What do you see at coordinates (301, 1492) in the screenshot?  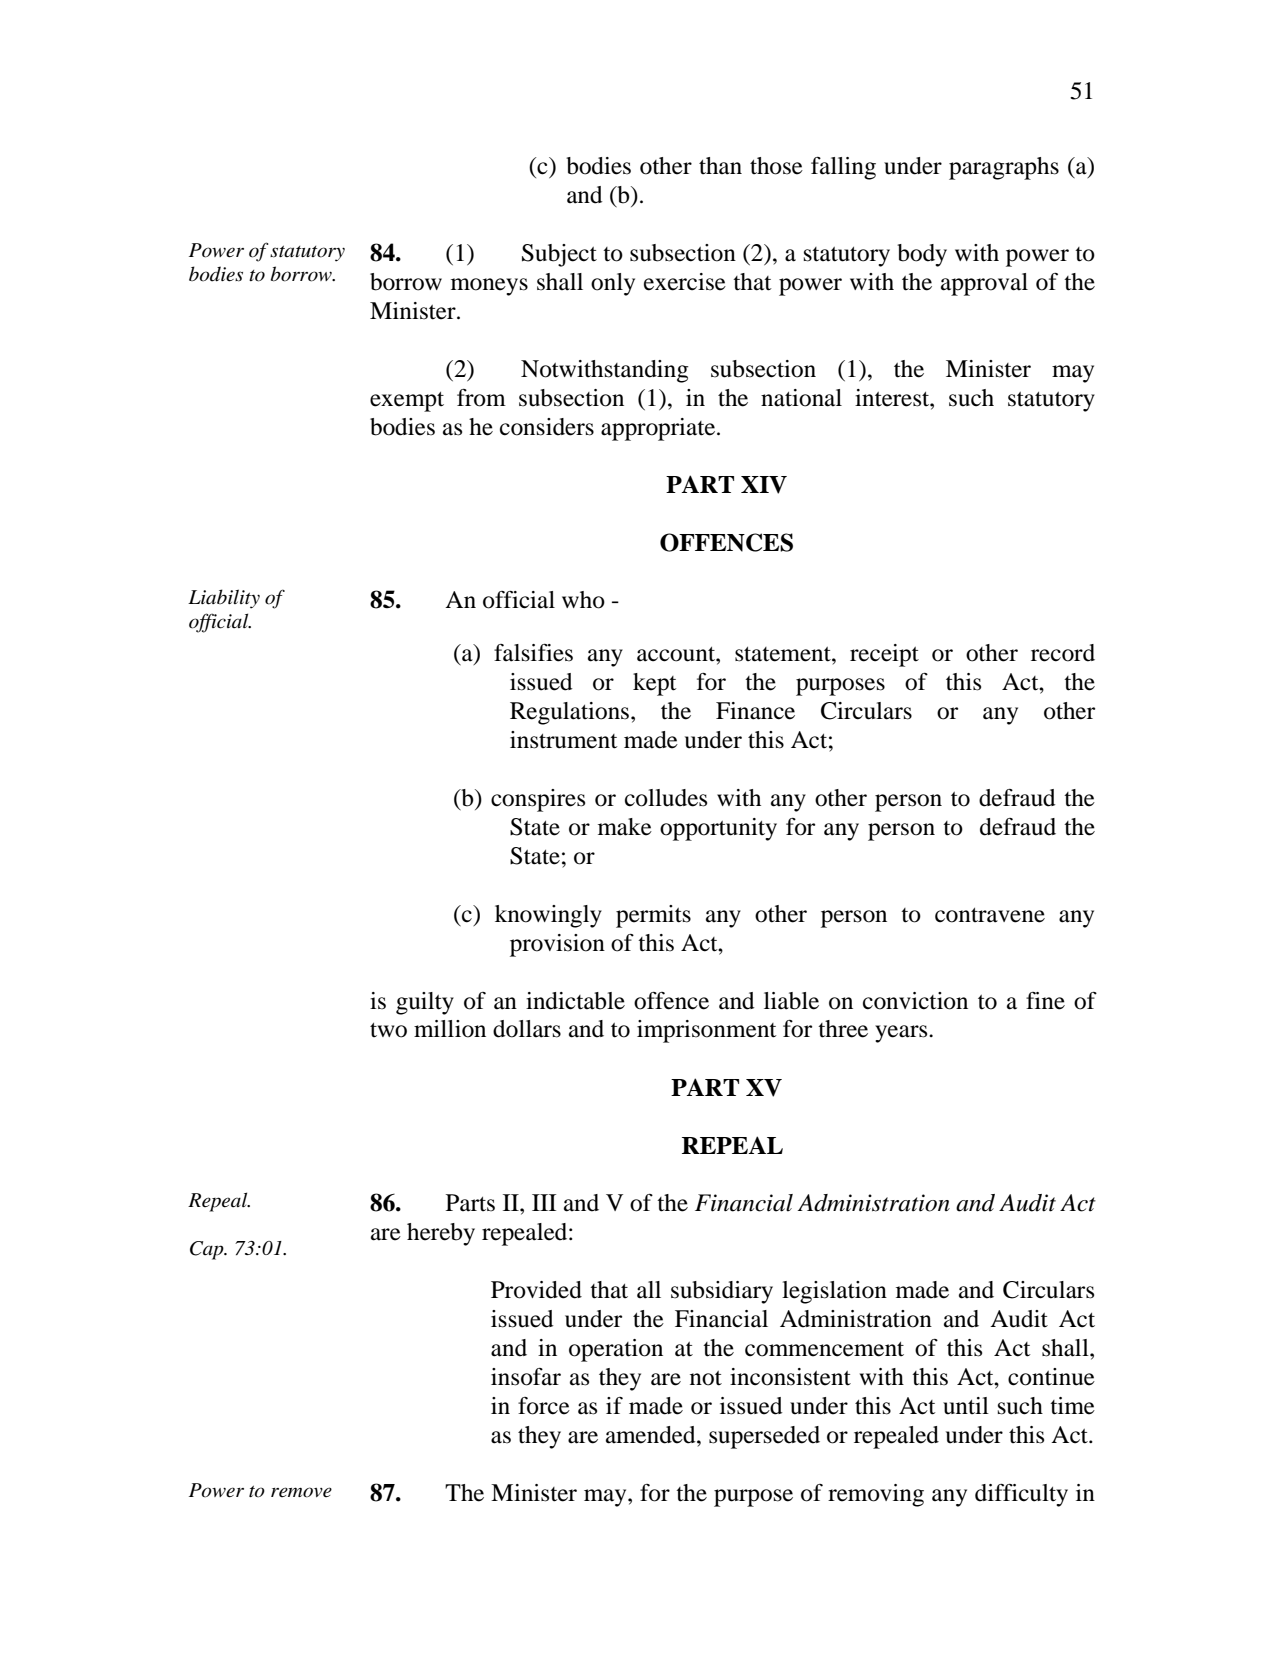 I see `remove` at bounding box center [301, 1492].
